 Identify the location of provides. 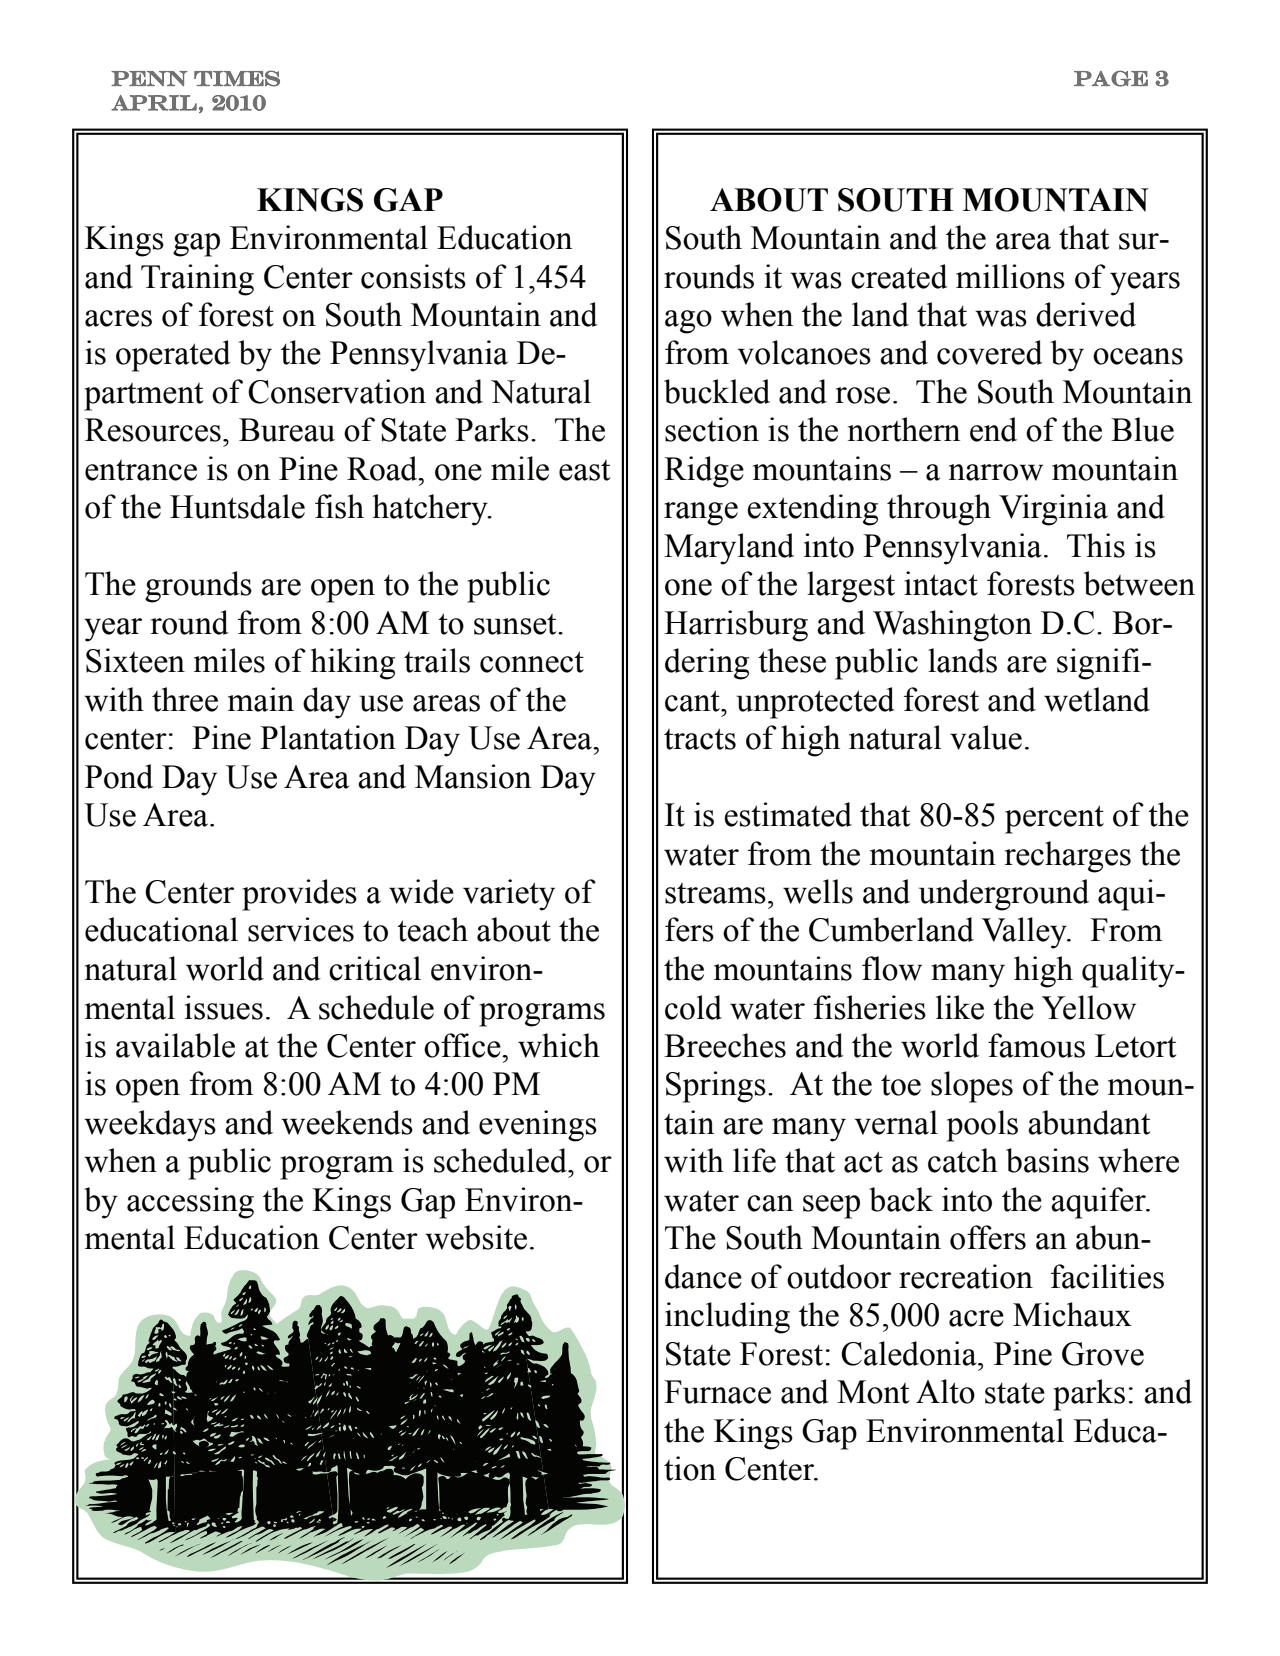
(299, 895).
